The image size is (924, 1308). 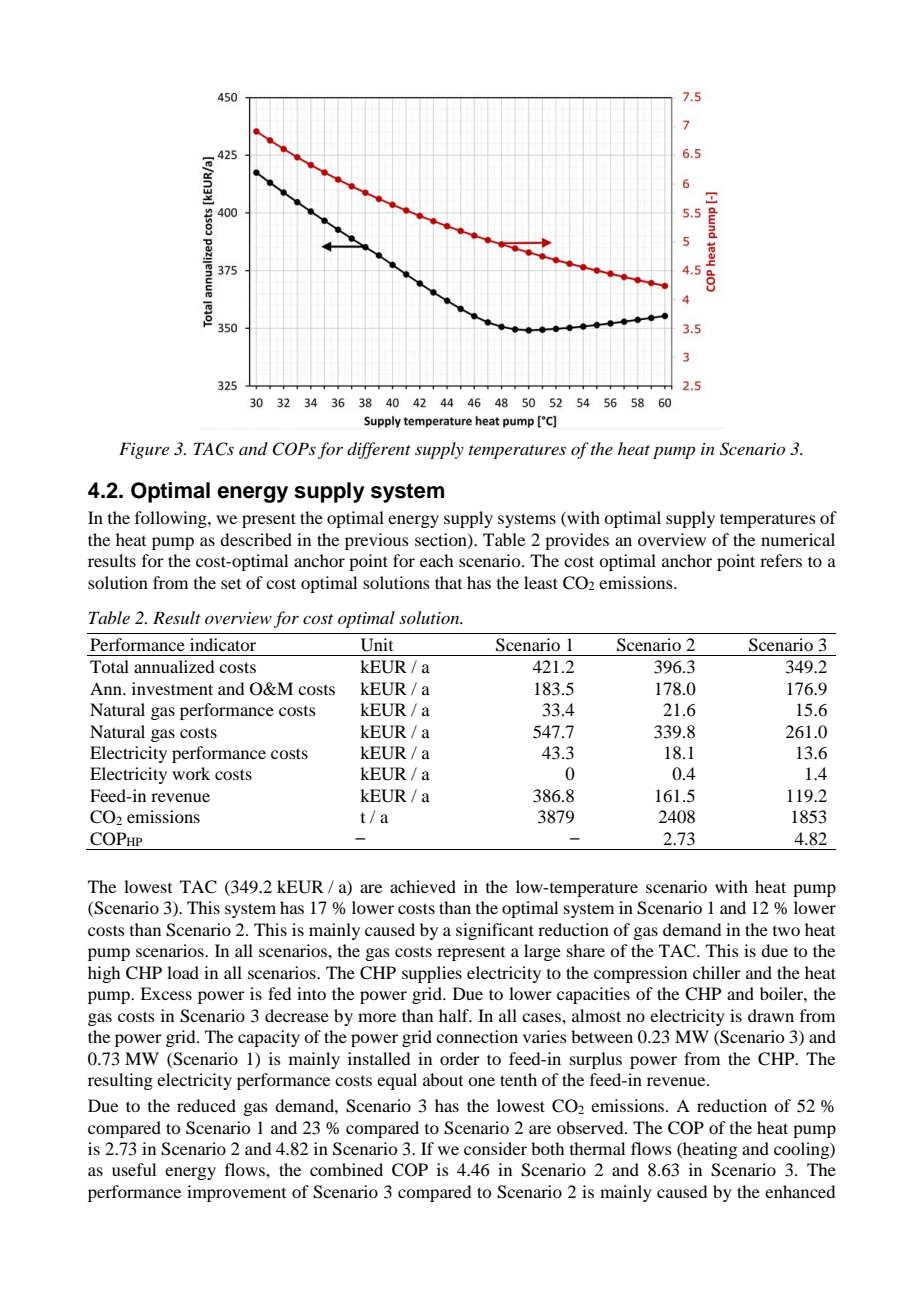 I want to click on numerical, so click(x=798, y=539).
